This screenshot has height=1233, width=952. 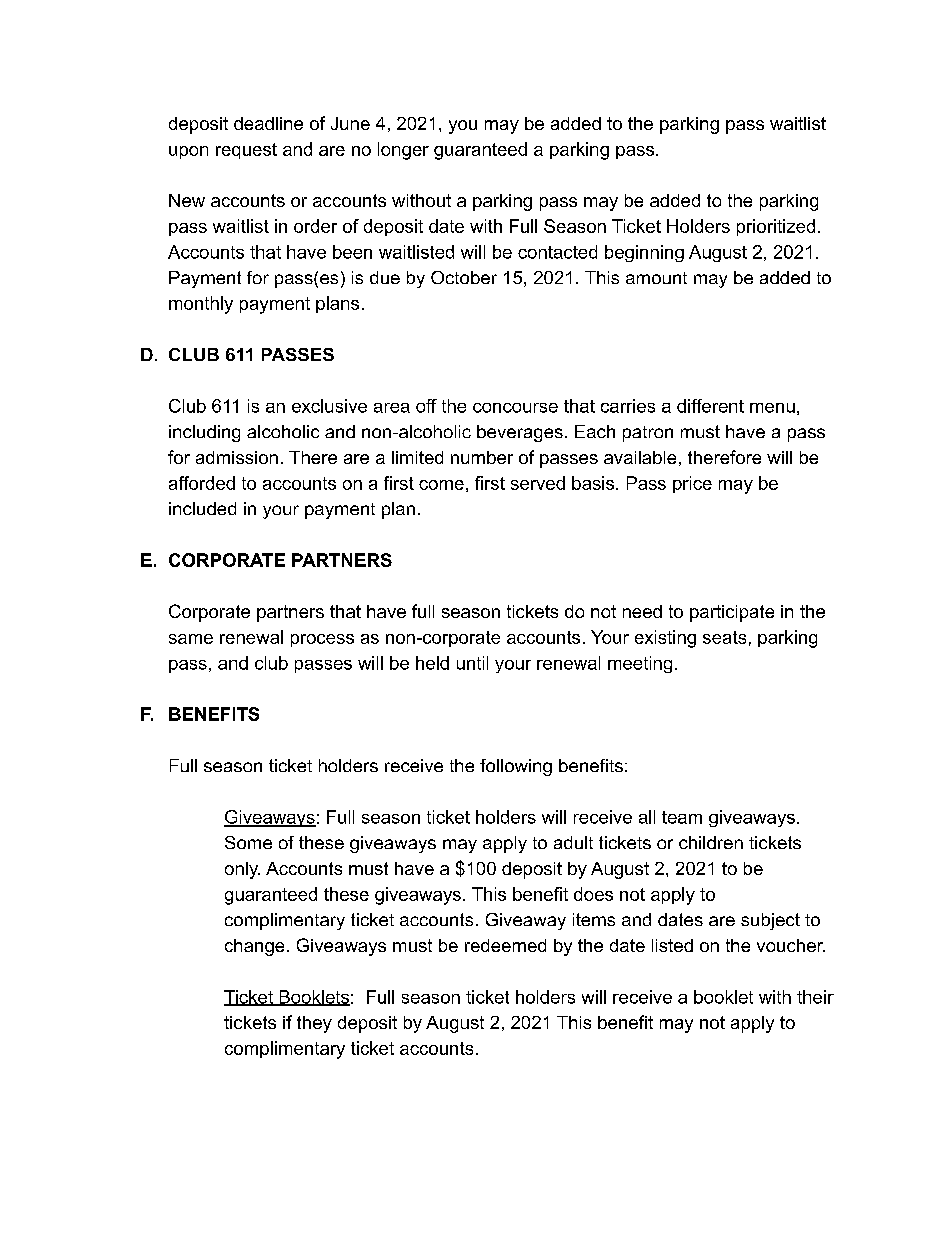 I want to click on process, so click(x=322, y=640).
